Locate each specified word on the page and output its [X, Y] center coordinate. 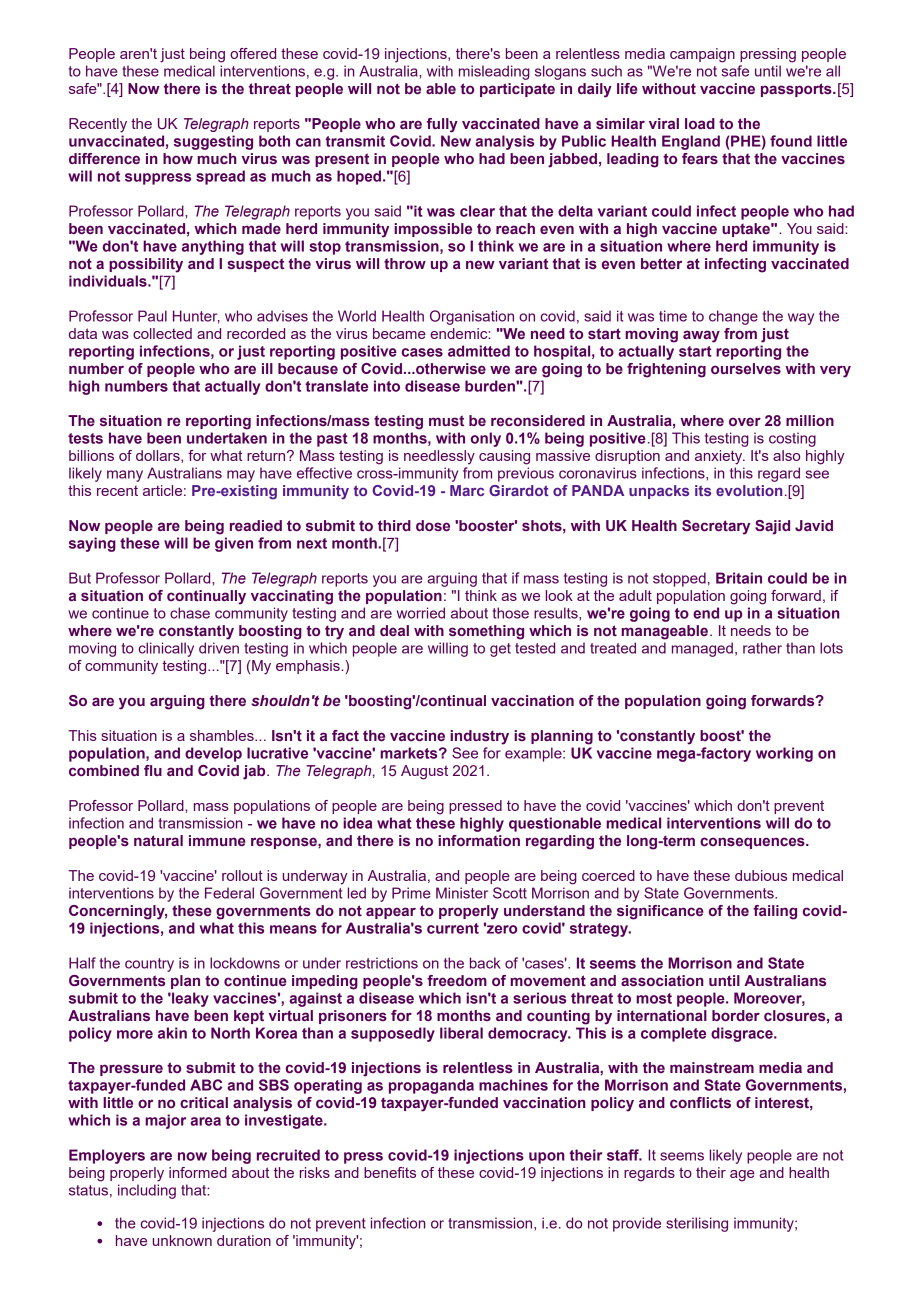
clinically [166, 649]
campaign [702, 55]
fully [442, 125]
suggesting [213, 142]
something [486, 632]
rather [762, 648]
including [147, 1191]
